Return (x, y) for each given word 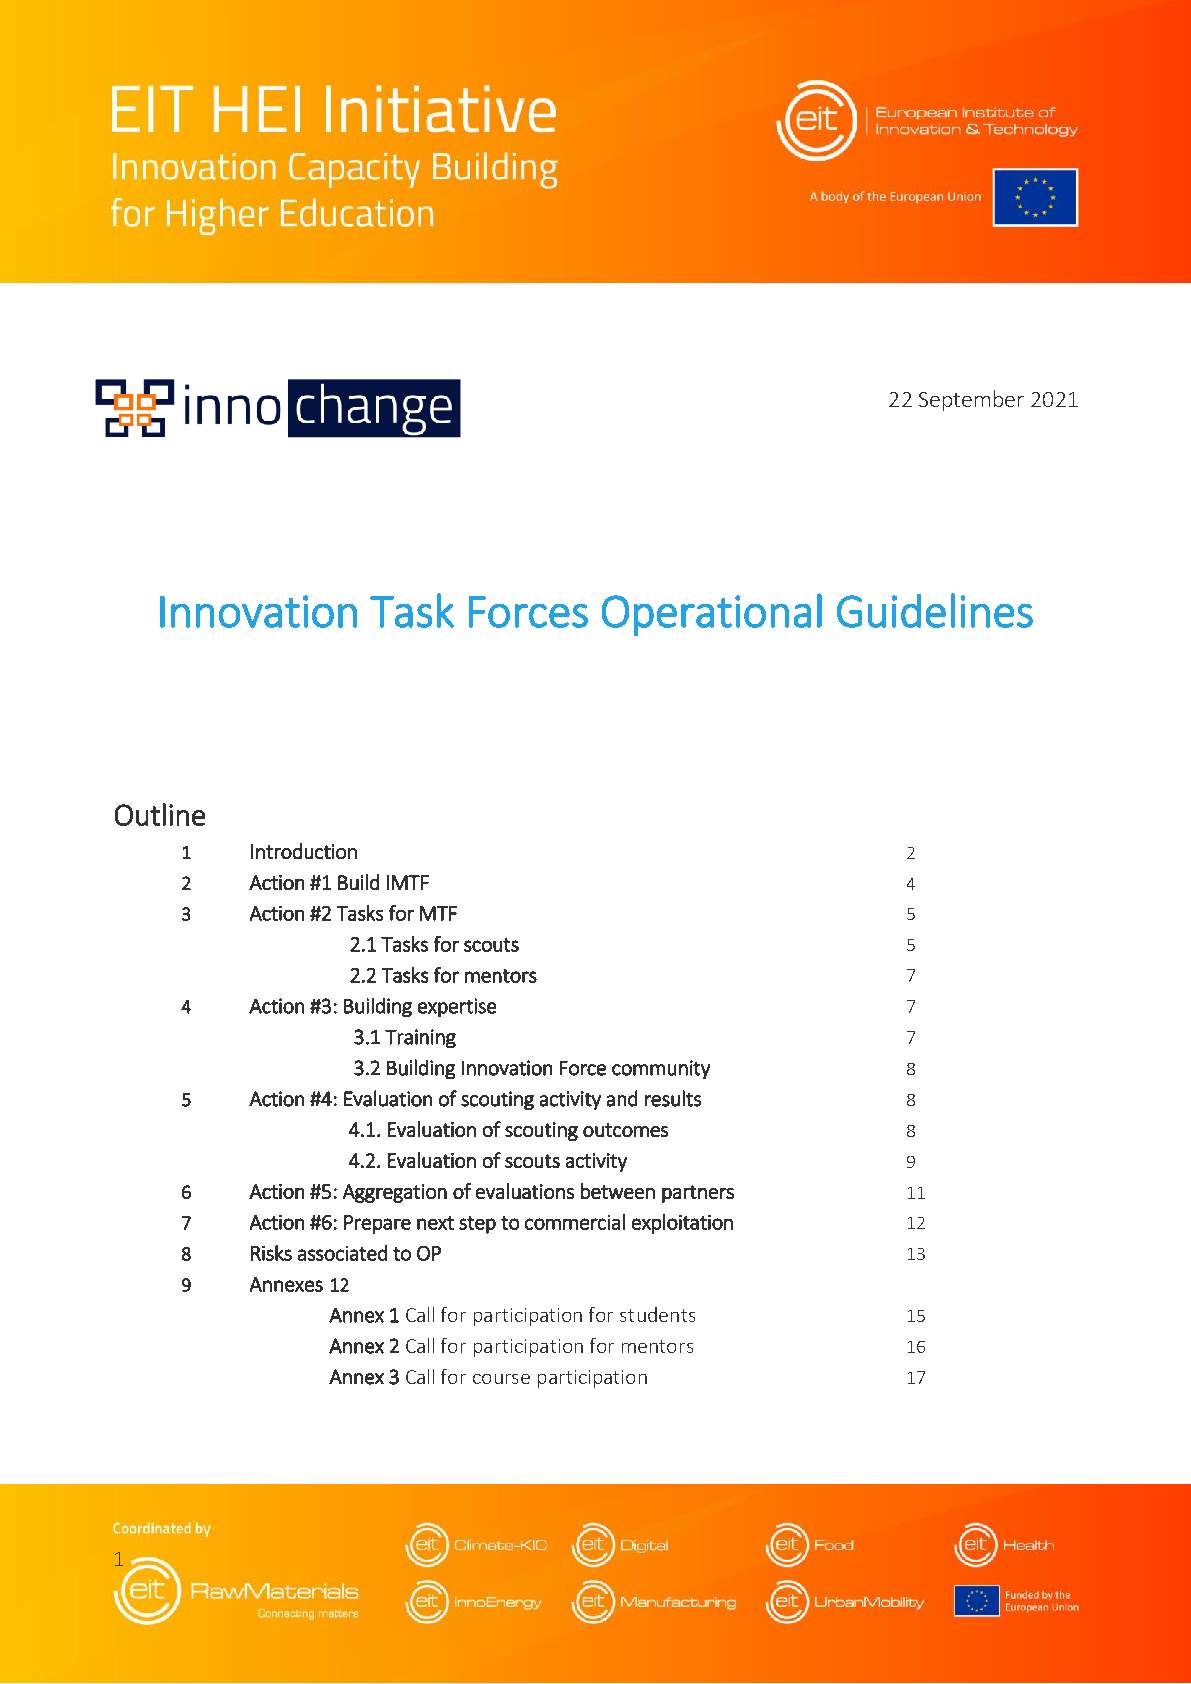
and (622, 1098)
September (971, 400)
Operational (712, 614)
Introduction (304, 851)
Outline (160, 814)
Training (420, 1038)
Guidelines (935, 610)
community (661, 1069)
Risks (271, 1253)
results (673, 1098)
